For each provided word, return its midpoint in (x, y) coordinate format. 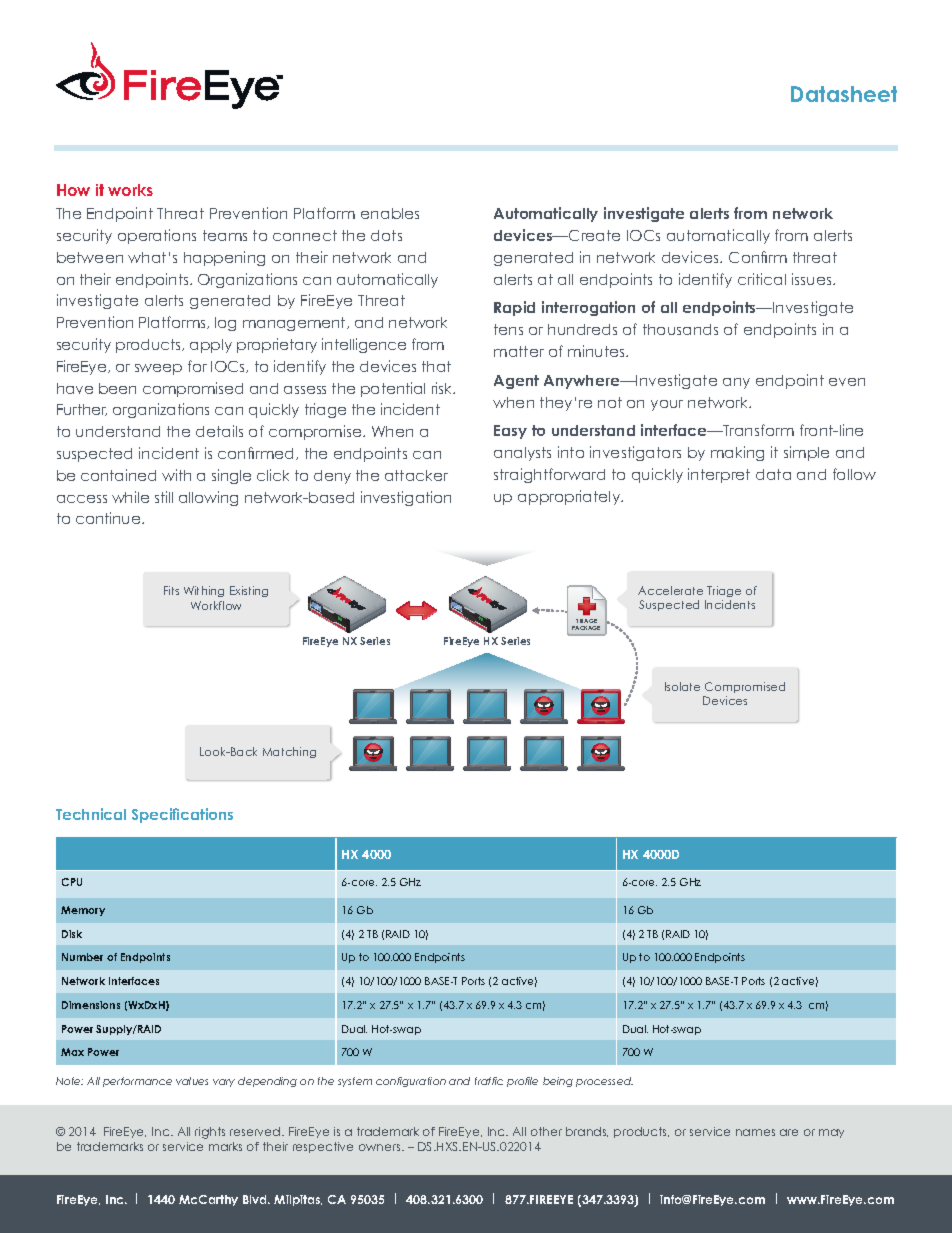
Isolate (682, 686)
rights (210, 1133)
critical (762, 279)
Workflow (216, 605)
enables (390, 213)
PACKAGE (586, 628)
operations (157, 236)
